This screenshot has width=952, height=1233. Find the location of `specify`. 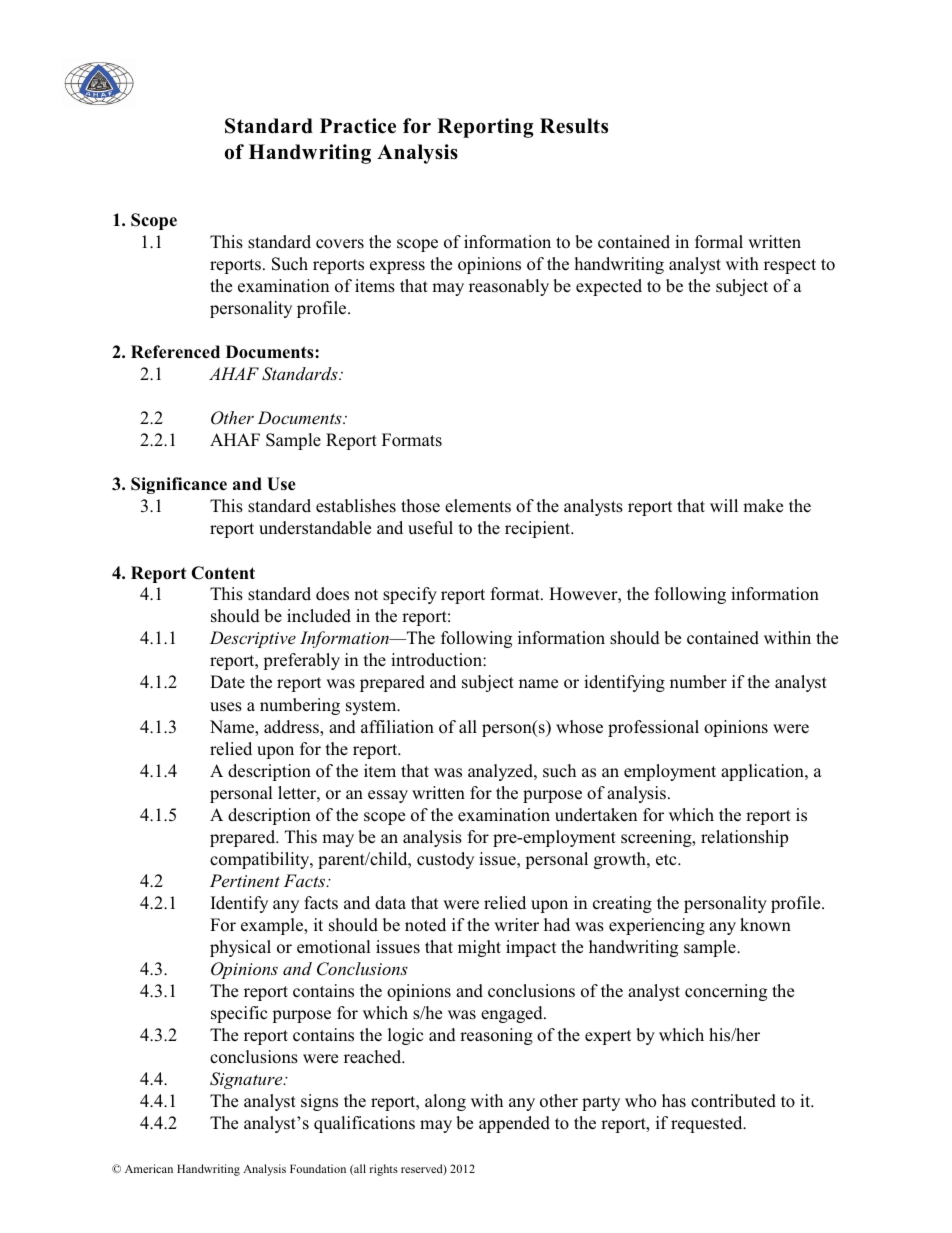

specify is located at coordinates (410, 595).
